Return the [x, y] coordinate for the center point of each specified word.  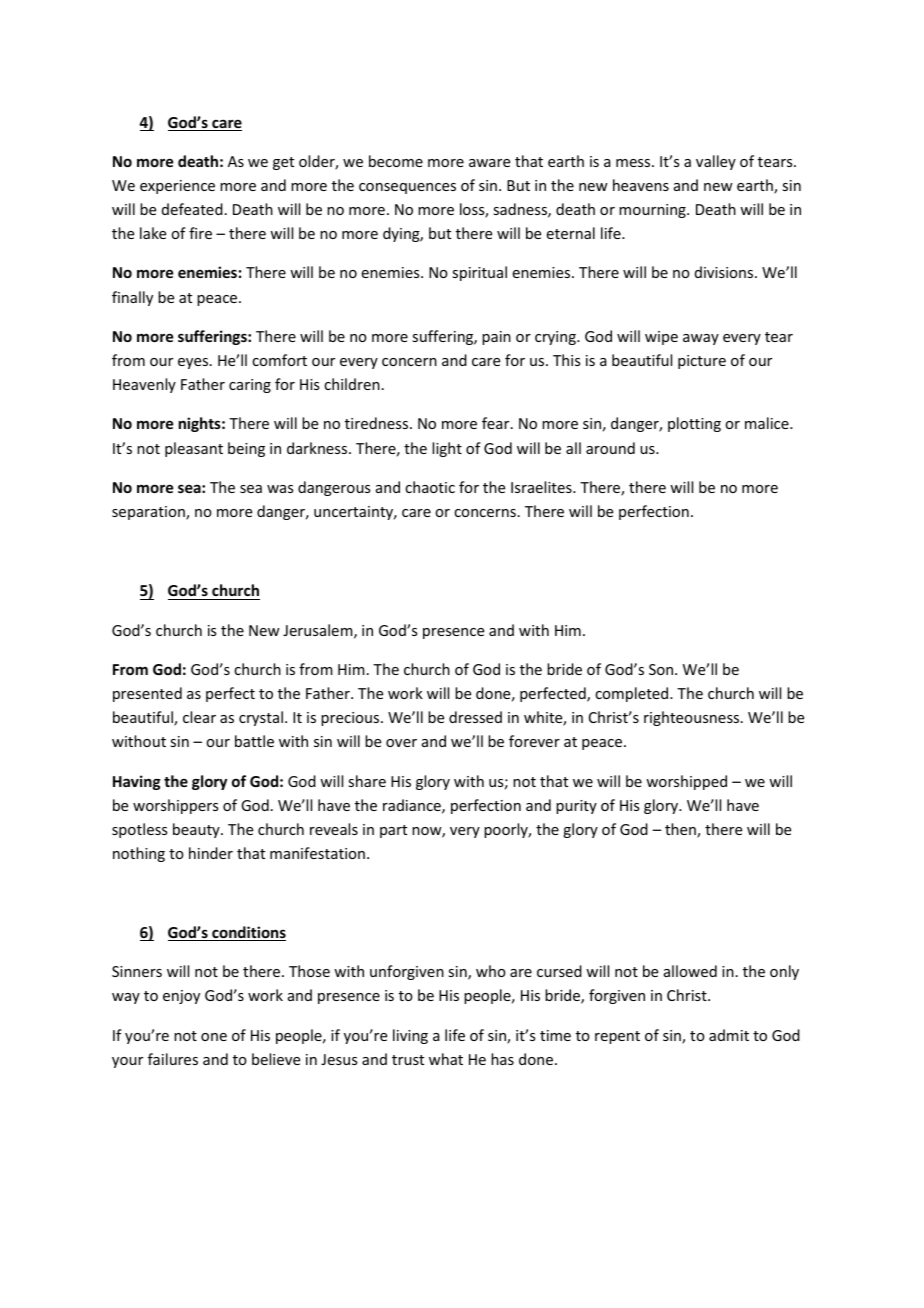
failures [173, 1059]
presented [147, 694]
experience [177, 187]
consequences [407, 188]
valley [716, 162]
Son [661, 669]
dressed [475, 717]
